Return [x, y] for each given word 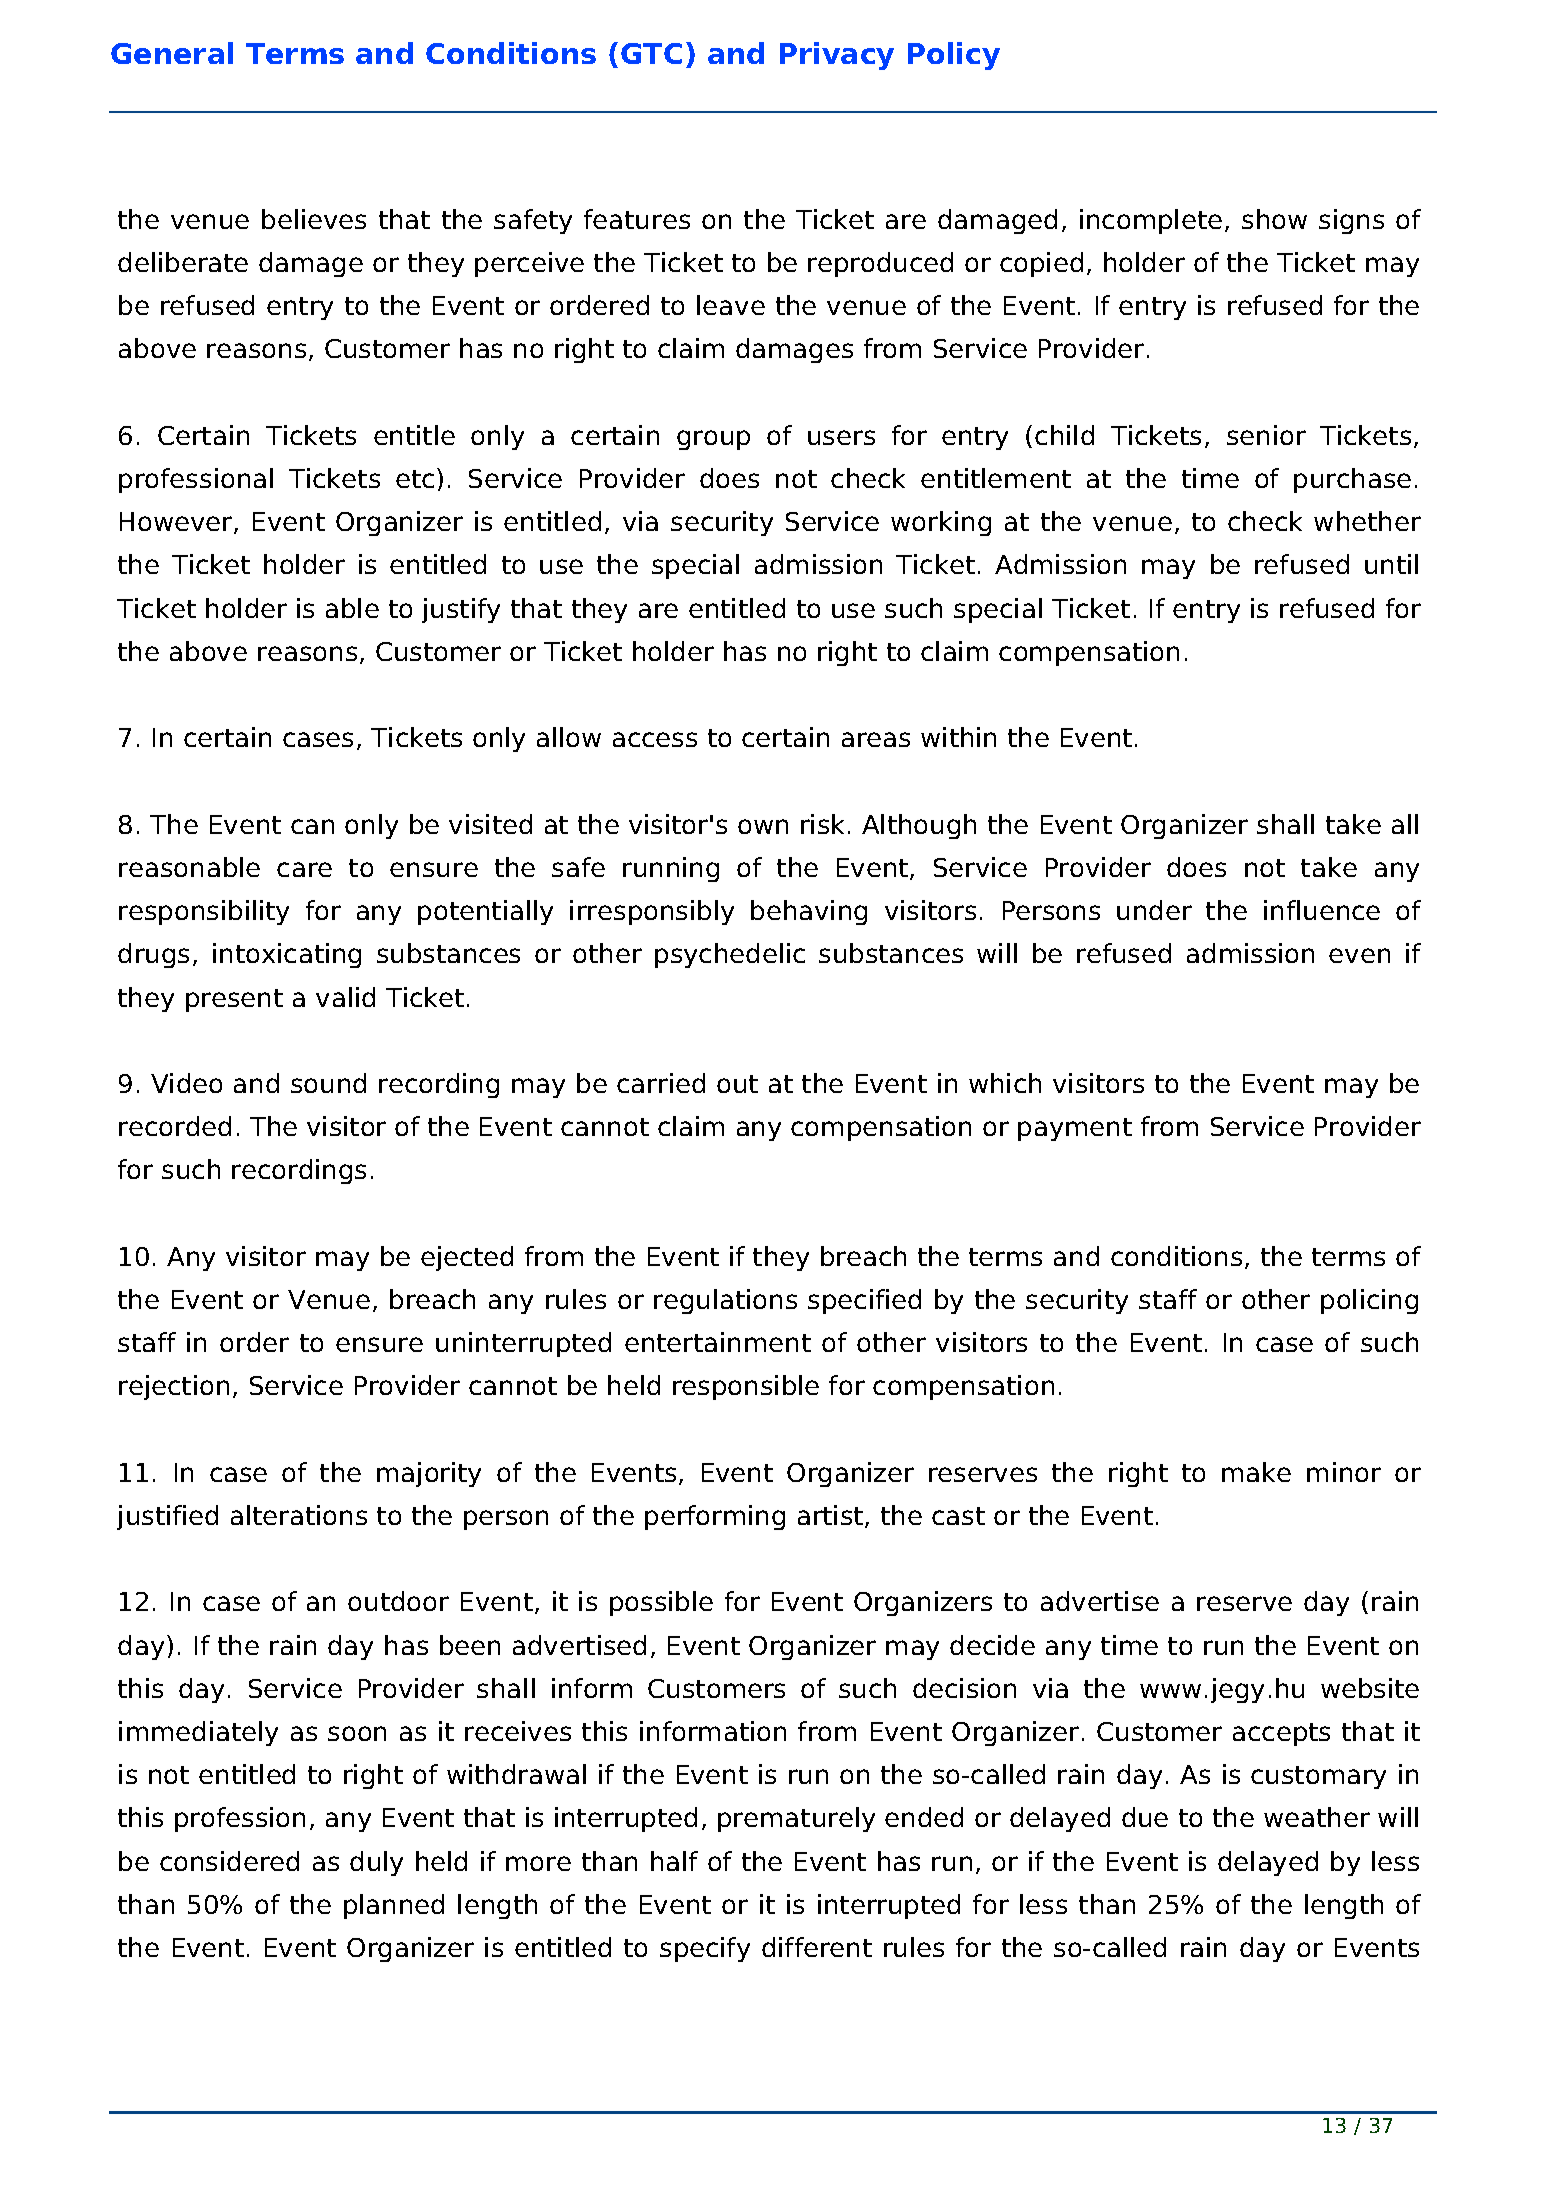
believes [314, 219]
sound [328, 1083]
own [763, 826]
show [1274, 219]
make [1256, 1472]
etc [415, 479]
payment [1075, 1129]
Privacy [837, 56]
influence [1322, 910]
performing [715, 1517]
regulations [725, 1301]
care [304, 869]
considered [229, 1861]
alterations [299, 1515]
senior [1266, 435]
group [713, 440]
